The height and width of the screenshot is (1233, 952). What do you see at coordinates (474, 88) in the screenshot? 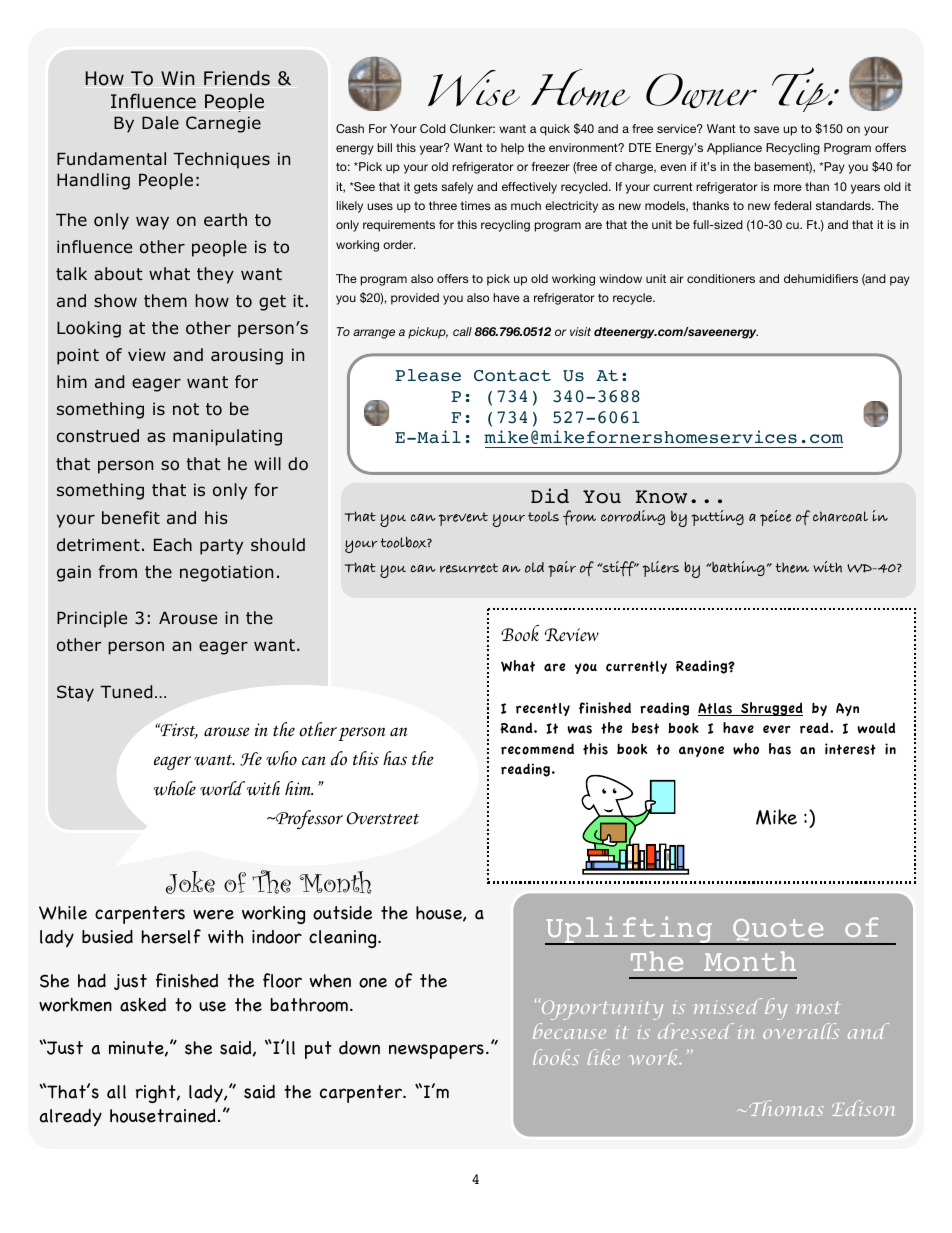
I see `Wise` at bounding box center [474, 88].
